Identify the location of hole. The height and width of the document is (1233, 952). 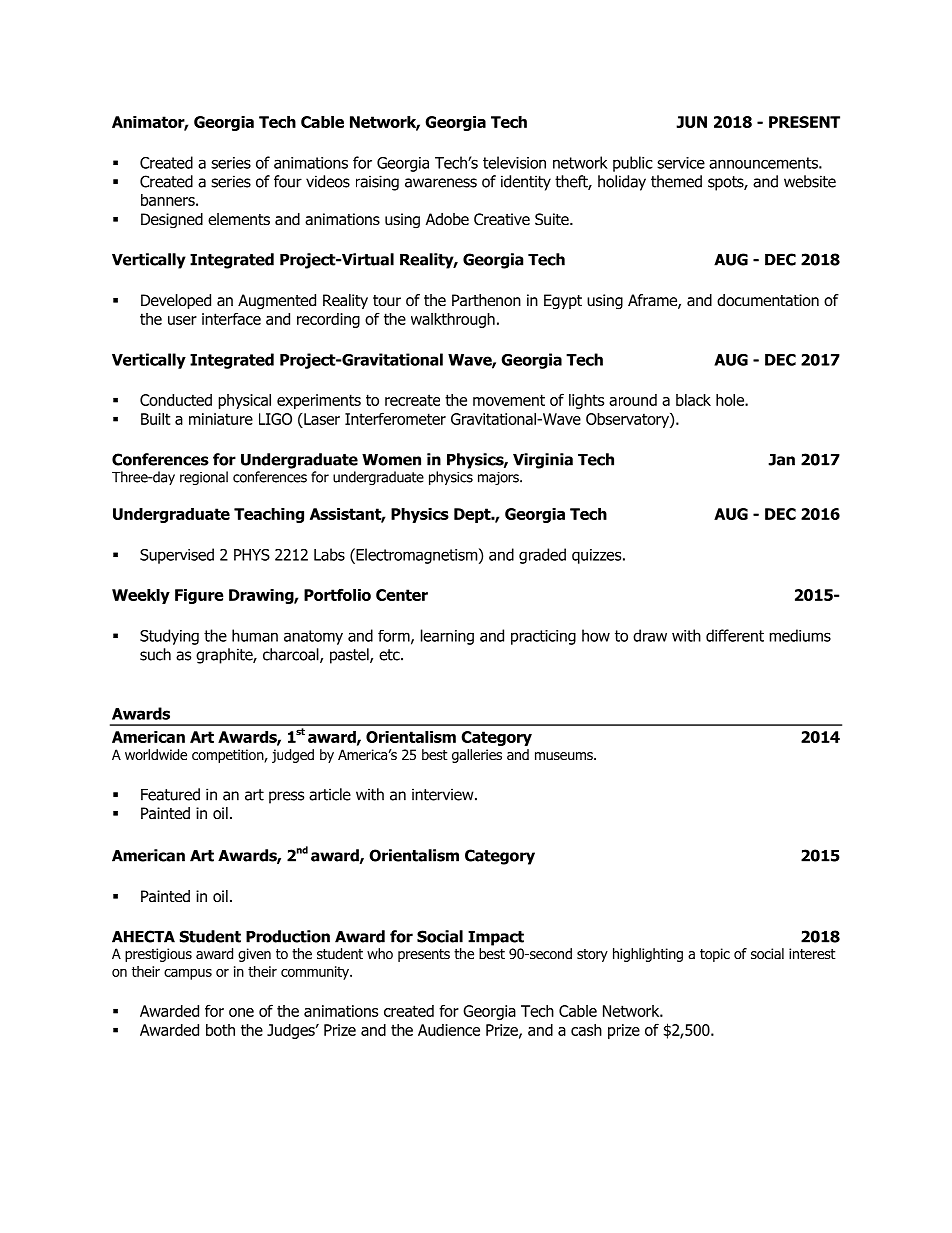
(731, 400).
